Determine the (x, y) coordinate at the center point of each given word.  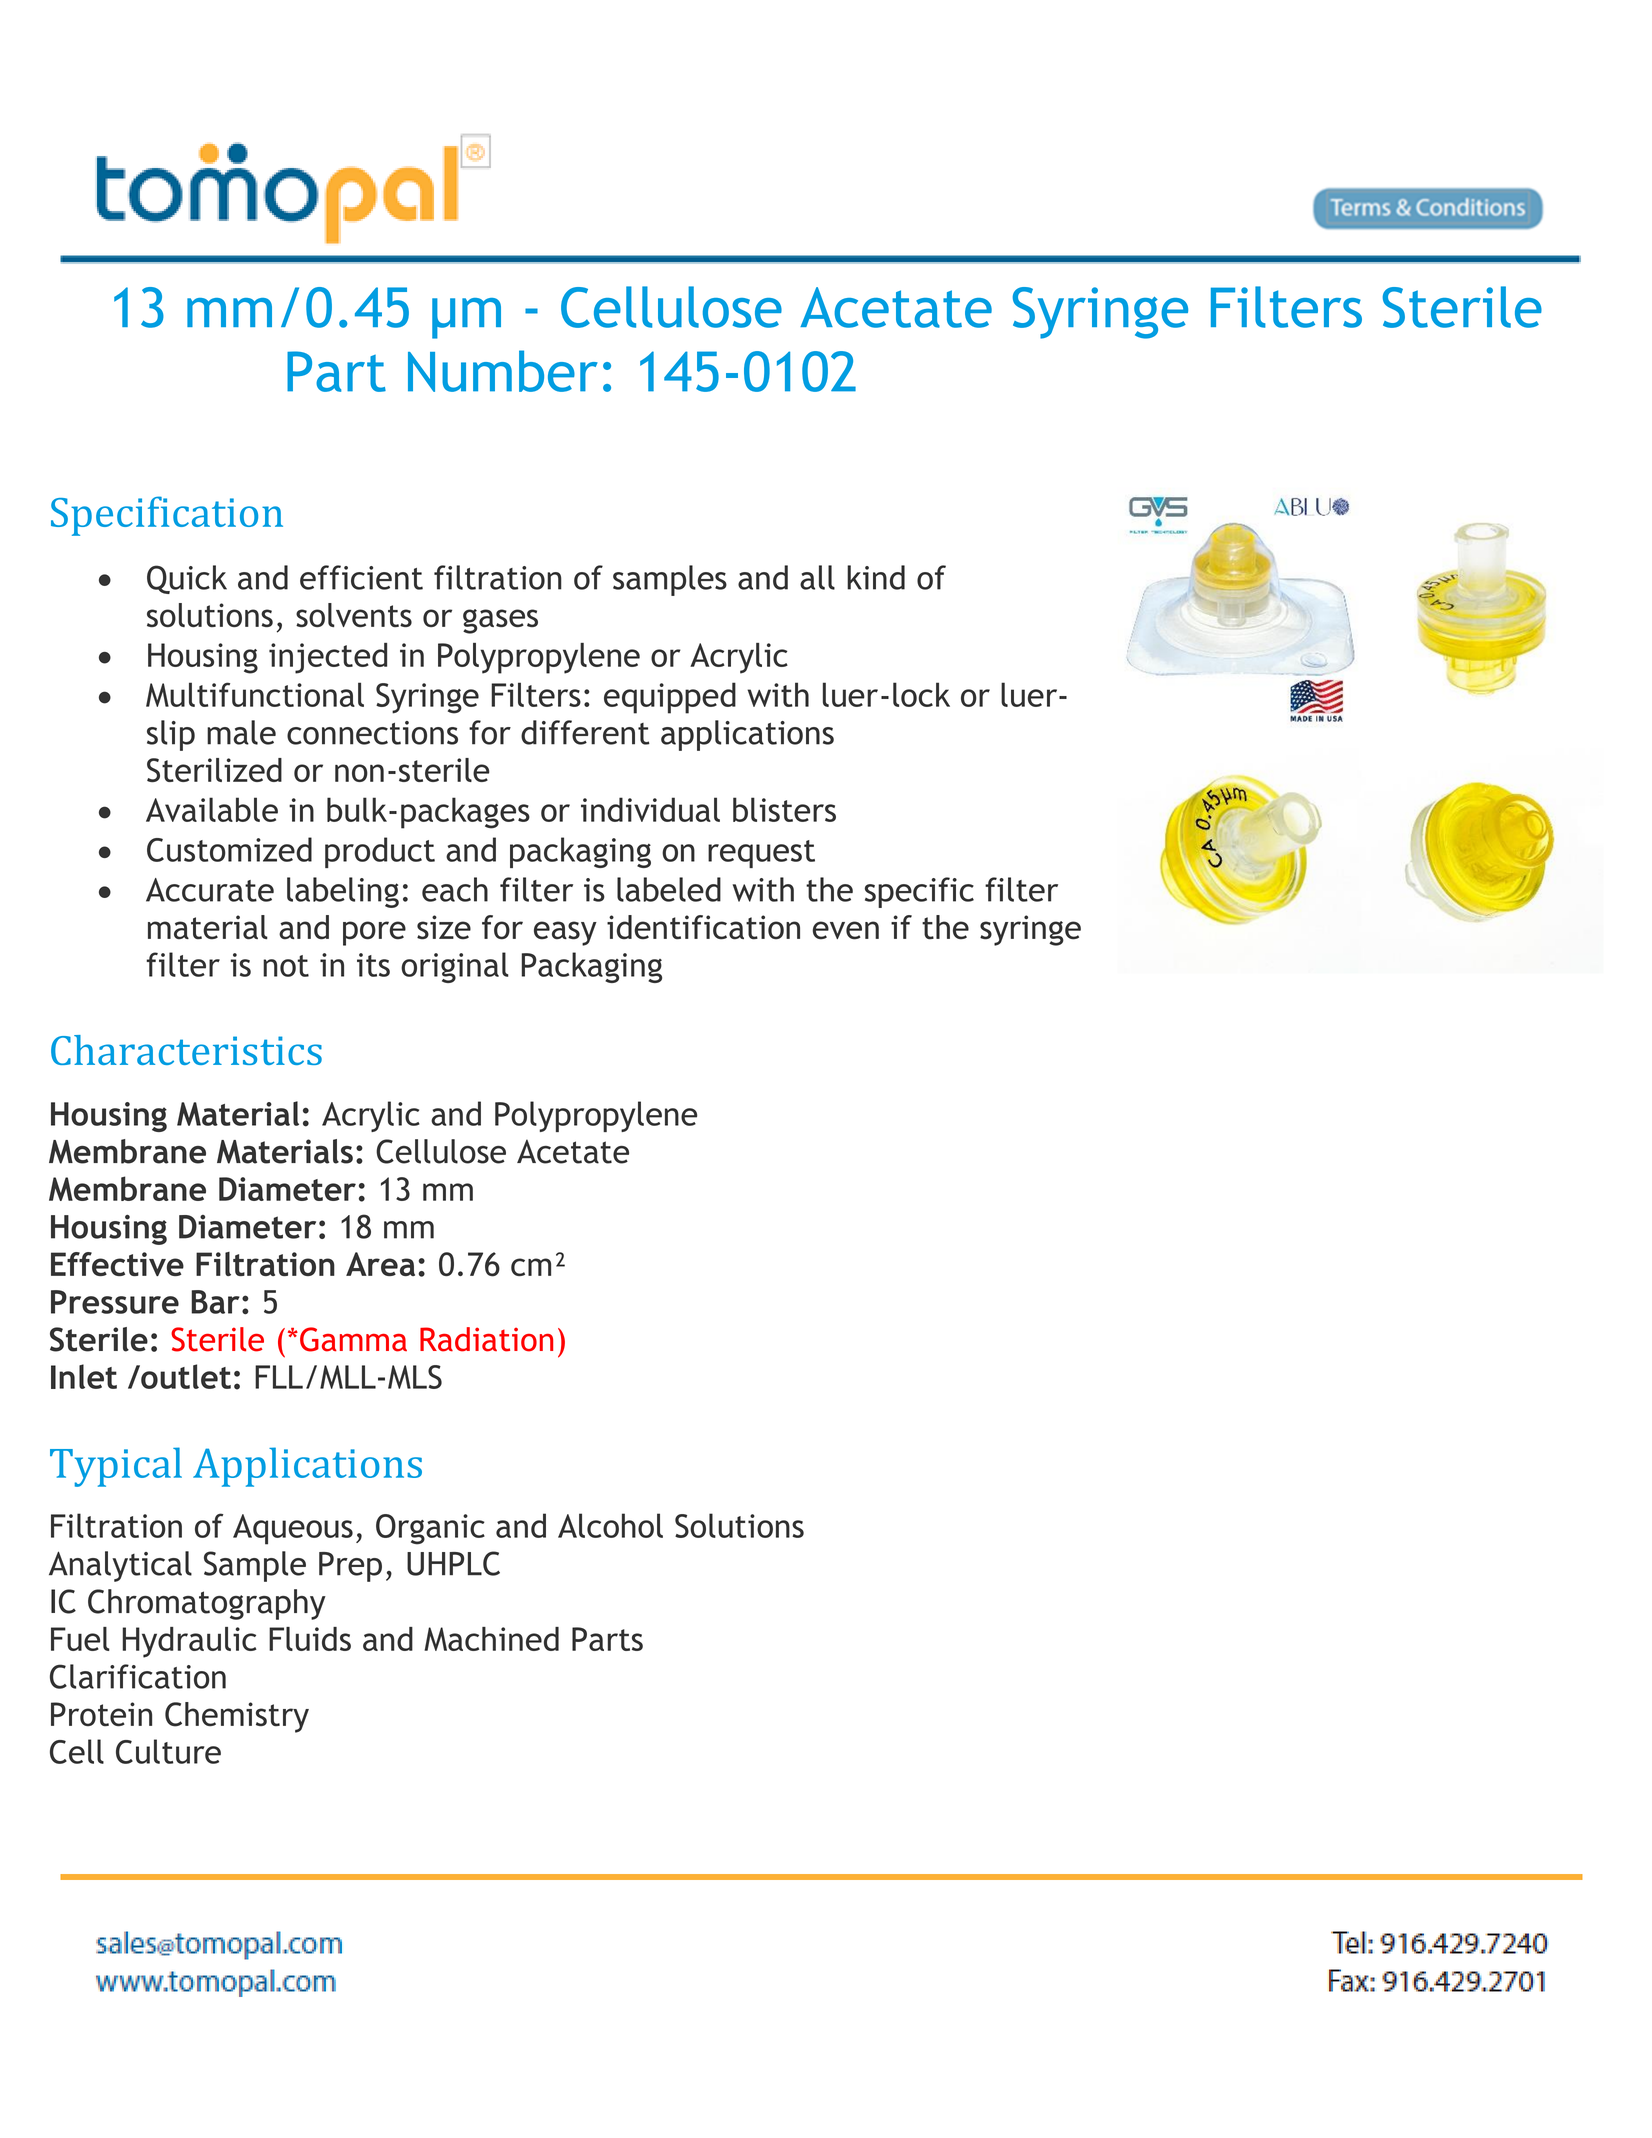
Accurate (210, 890)
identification (703, 927)
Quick (187, 579)
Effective (117, 1264)
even (846, 930)
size (444, 927)
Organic (430, 1529)
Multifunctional (255, 694)
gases (500, 621)
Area (380, 1264)
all (817, 577)
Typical (116, 1467)
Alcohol (610, 1525)
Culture (168, 1751)
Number (503, 371)
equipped (670, 698)
